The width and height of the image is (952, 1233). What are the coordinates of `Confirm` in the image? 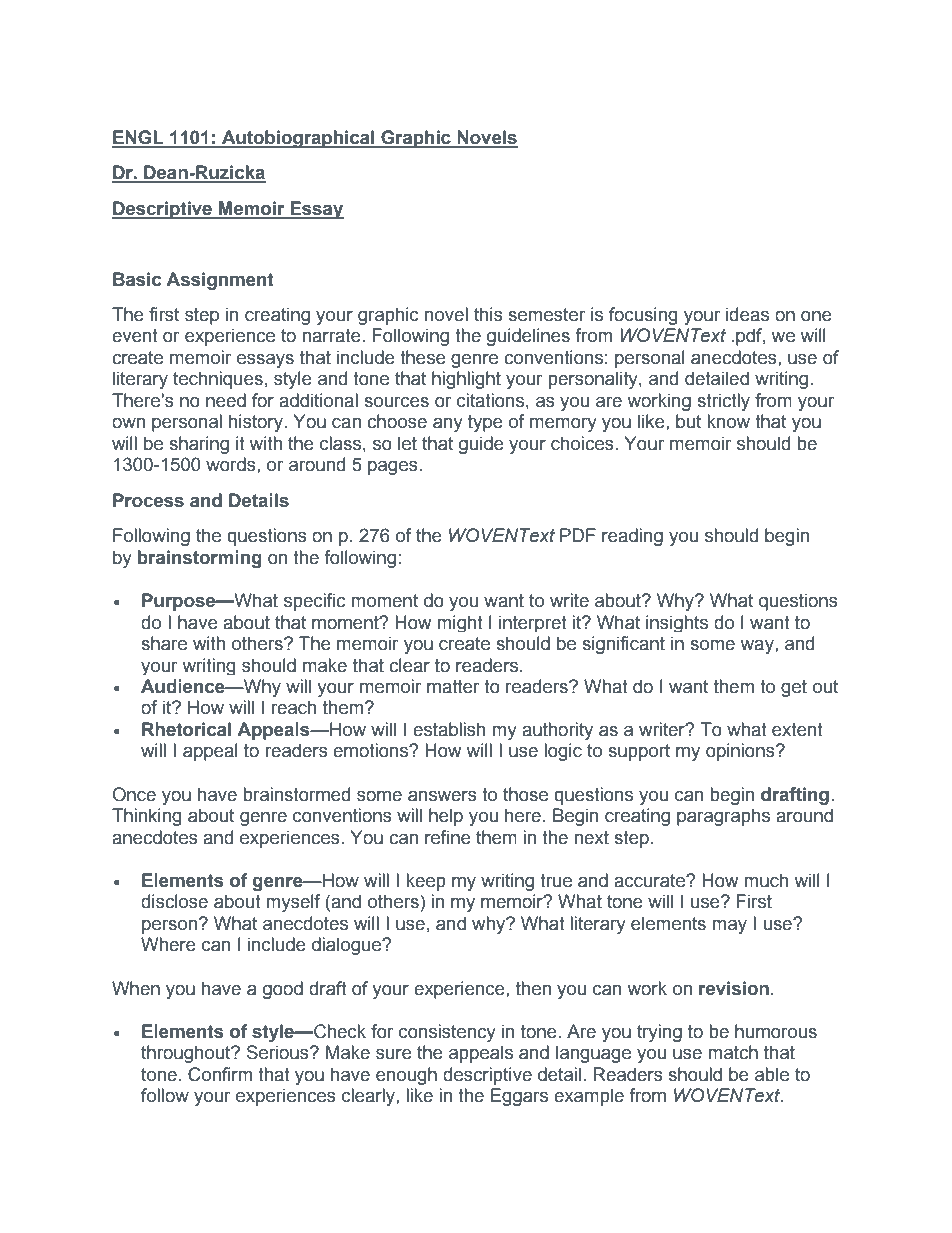 It's located at (220, 1074).
